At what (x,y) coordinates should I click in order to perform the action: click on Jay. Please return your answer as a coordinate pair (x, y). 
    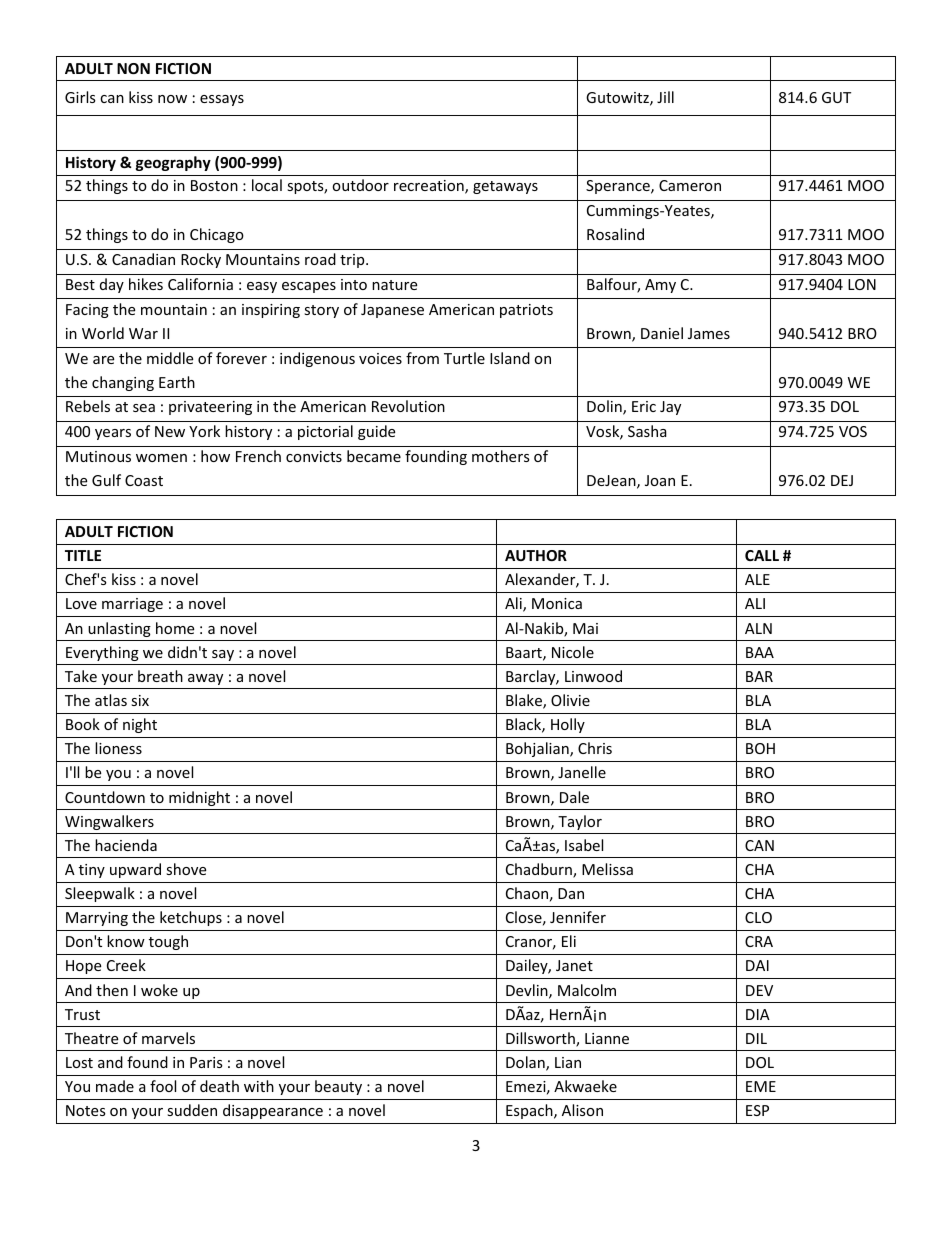
    Looking at the image, I should click on (670, 408).
